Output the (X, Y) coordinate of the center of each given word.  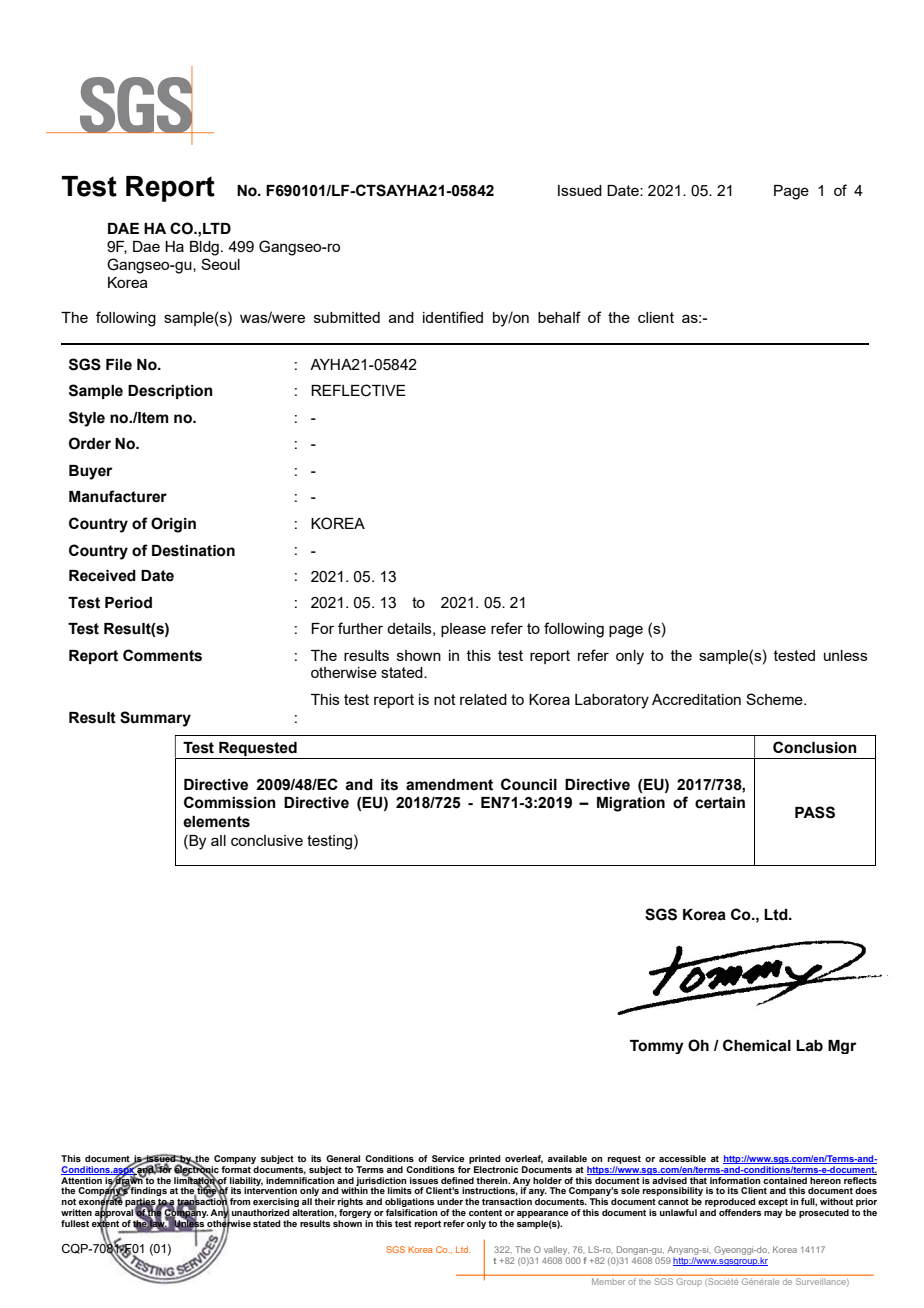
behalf (559, 317)
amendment (449, 785)
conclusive (267, 840)
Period (128, 603)
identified (453, 317)
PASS (815, 812)
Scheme (775, 699)
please (463, 630)
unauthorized (261, 1212)
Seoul (220, 264)
